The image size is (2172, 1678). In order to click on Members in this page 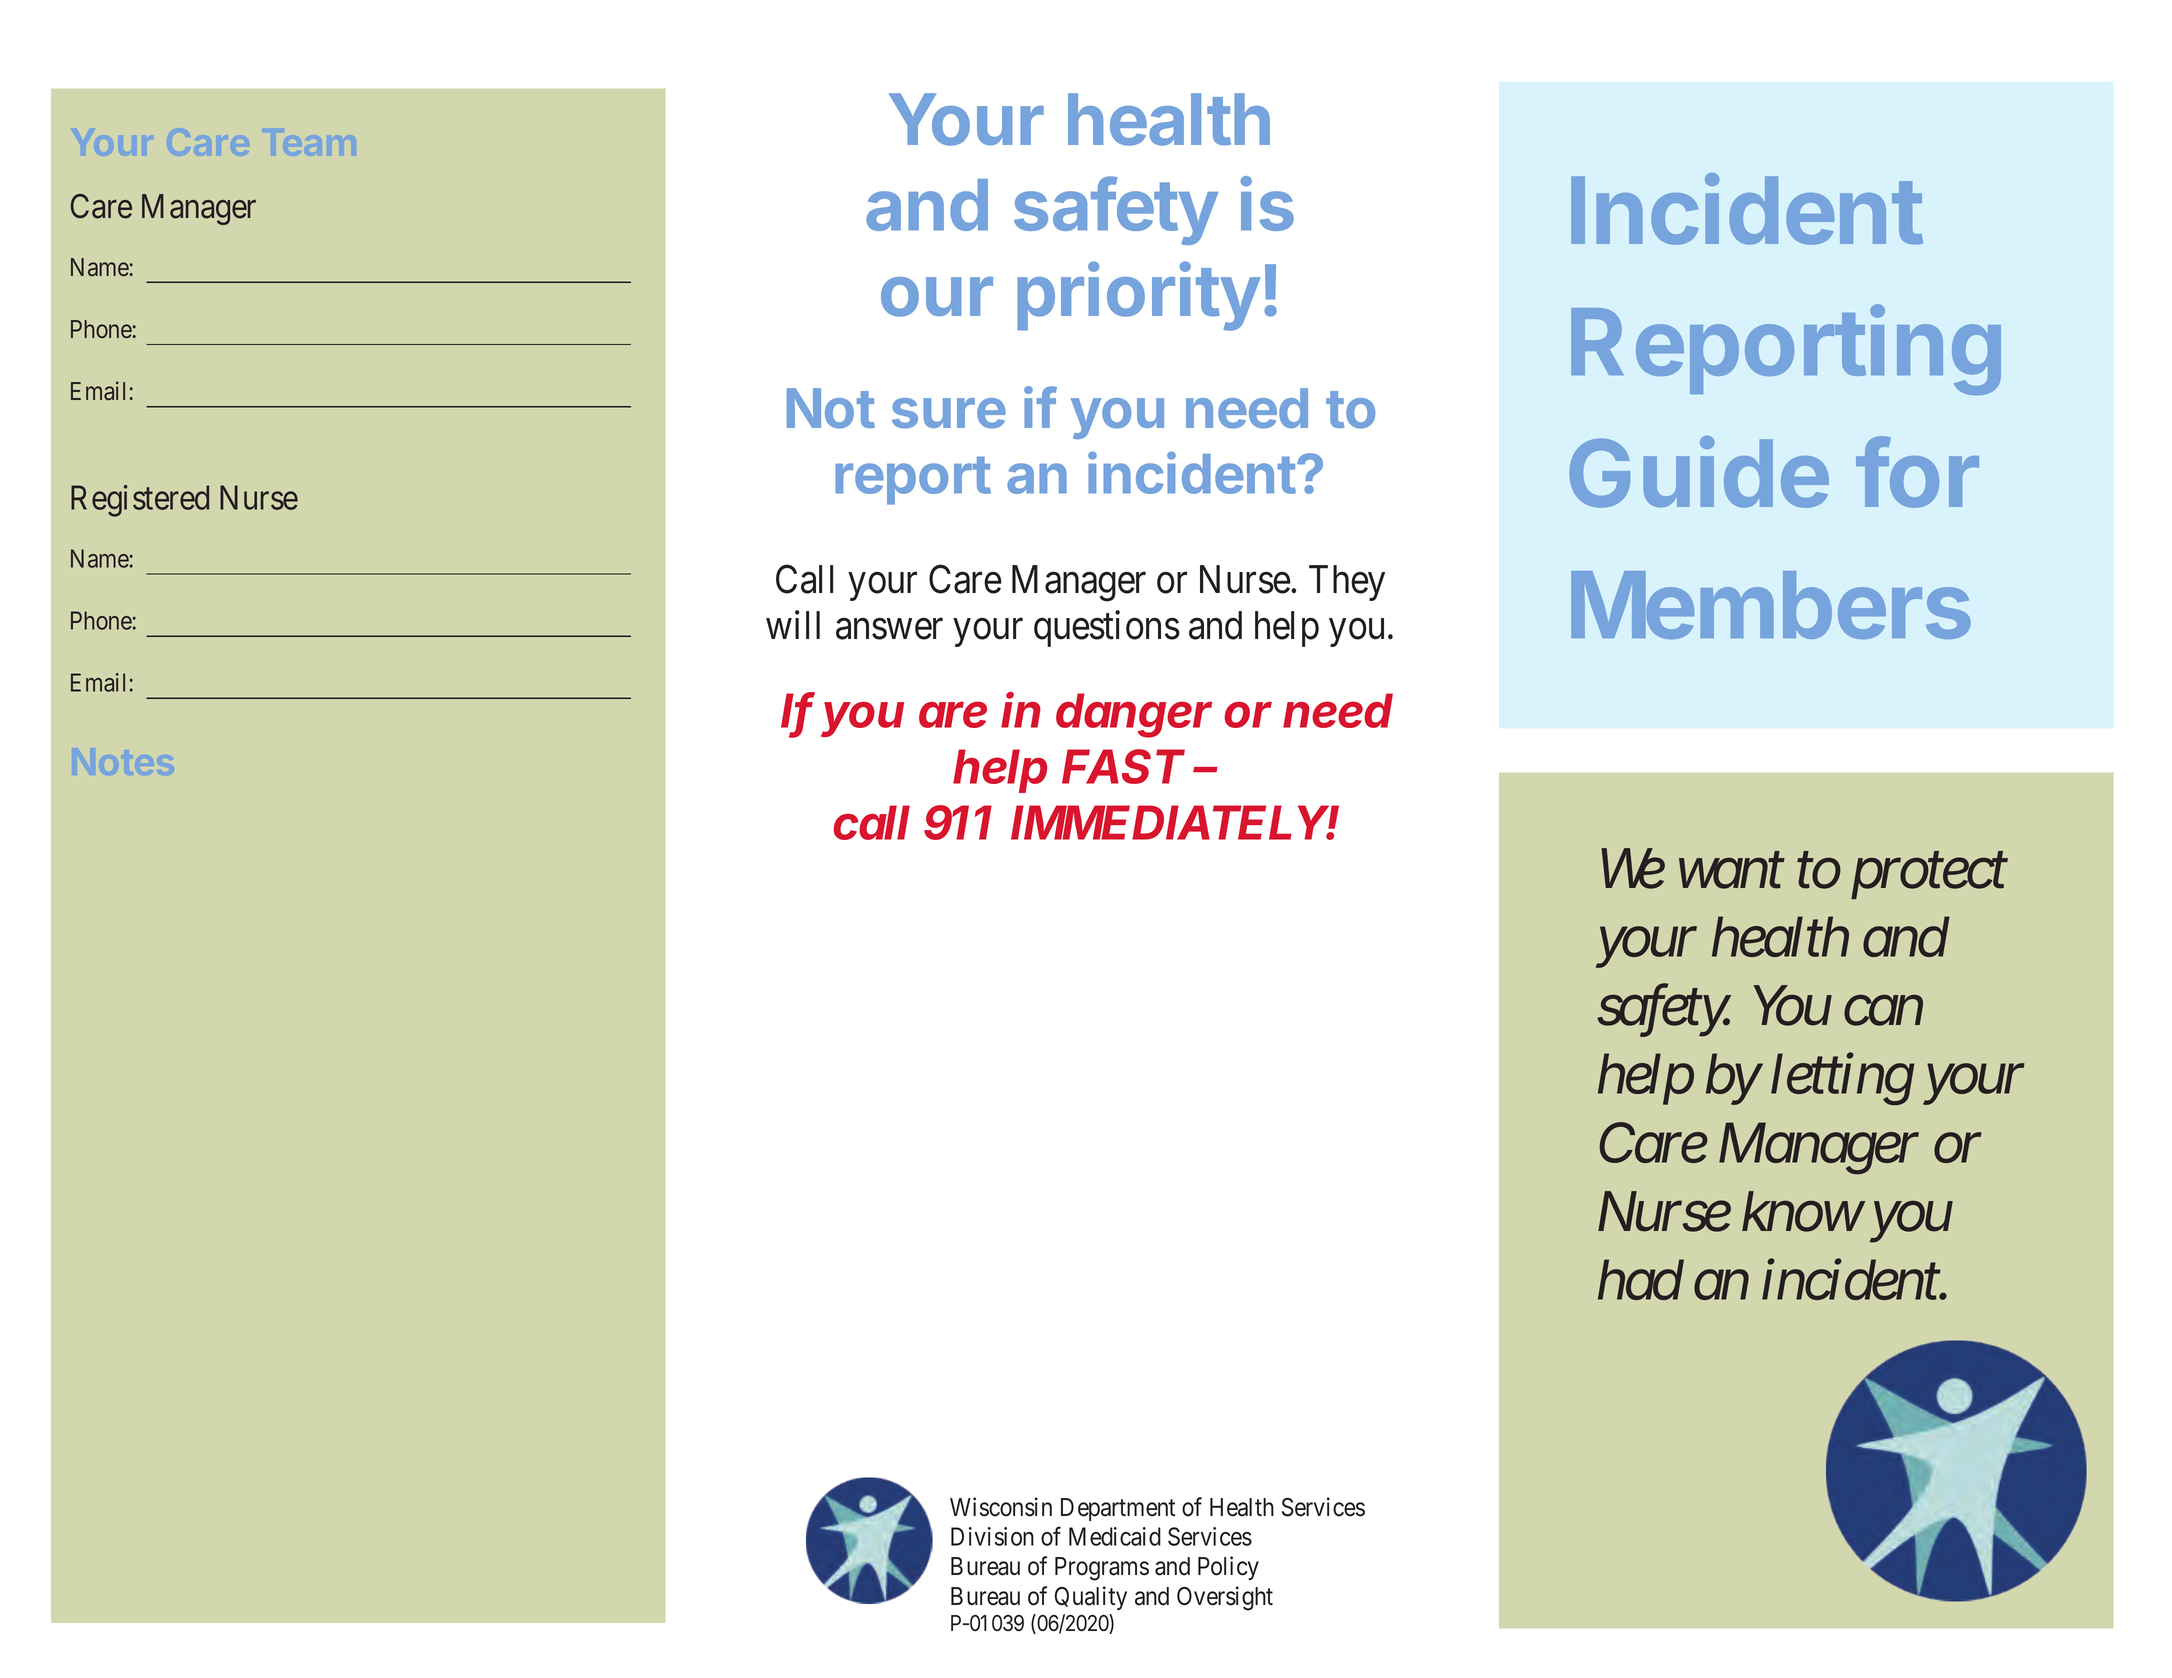, I will do `click(1771, 605)`.
